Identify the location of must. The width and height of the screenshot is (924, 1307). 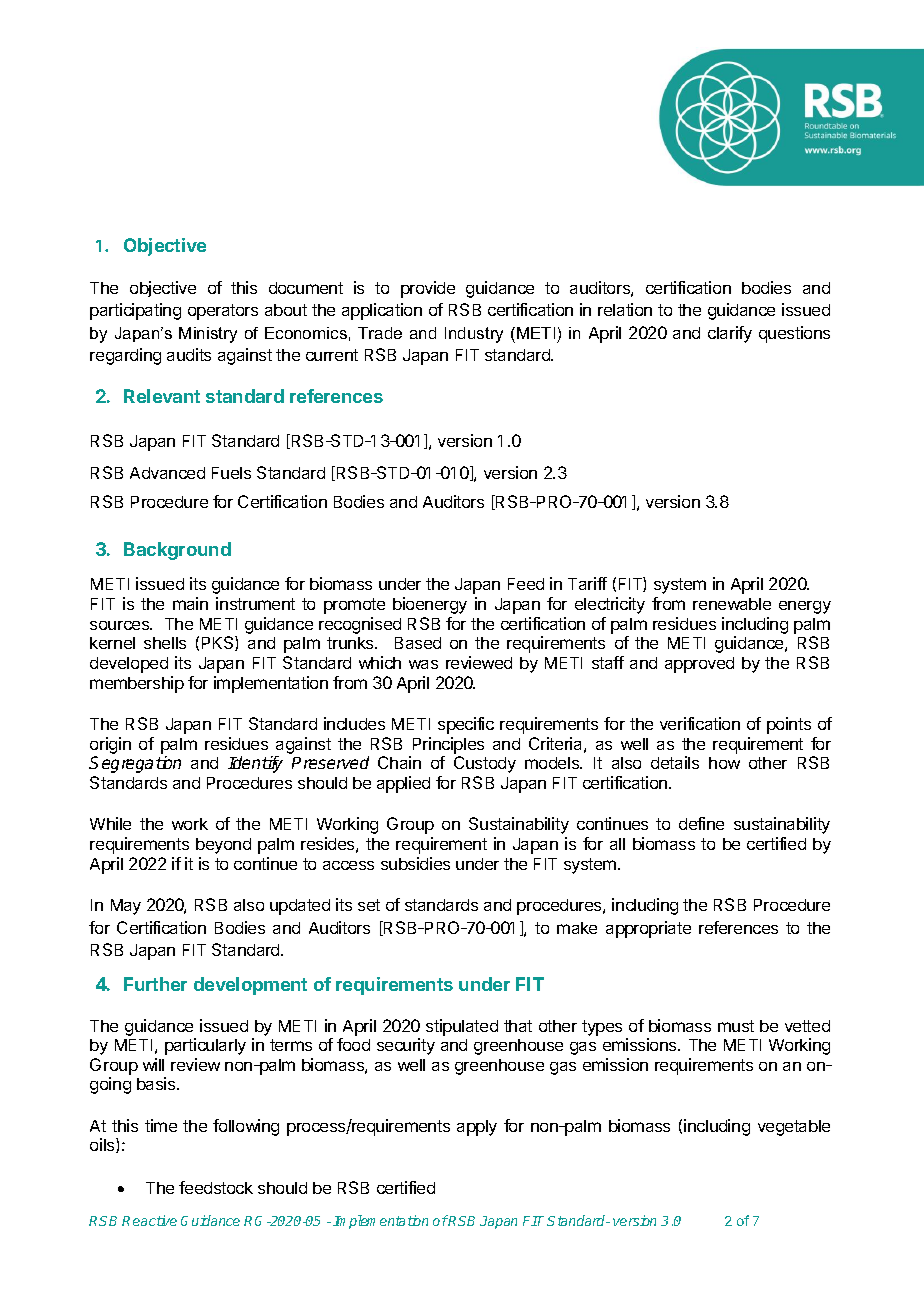
(736, 1026).
